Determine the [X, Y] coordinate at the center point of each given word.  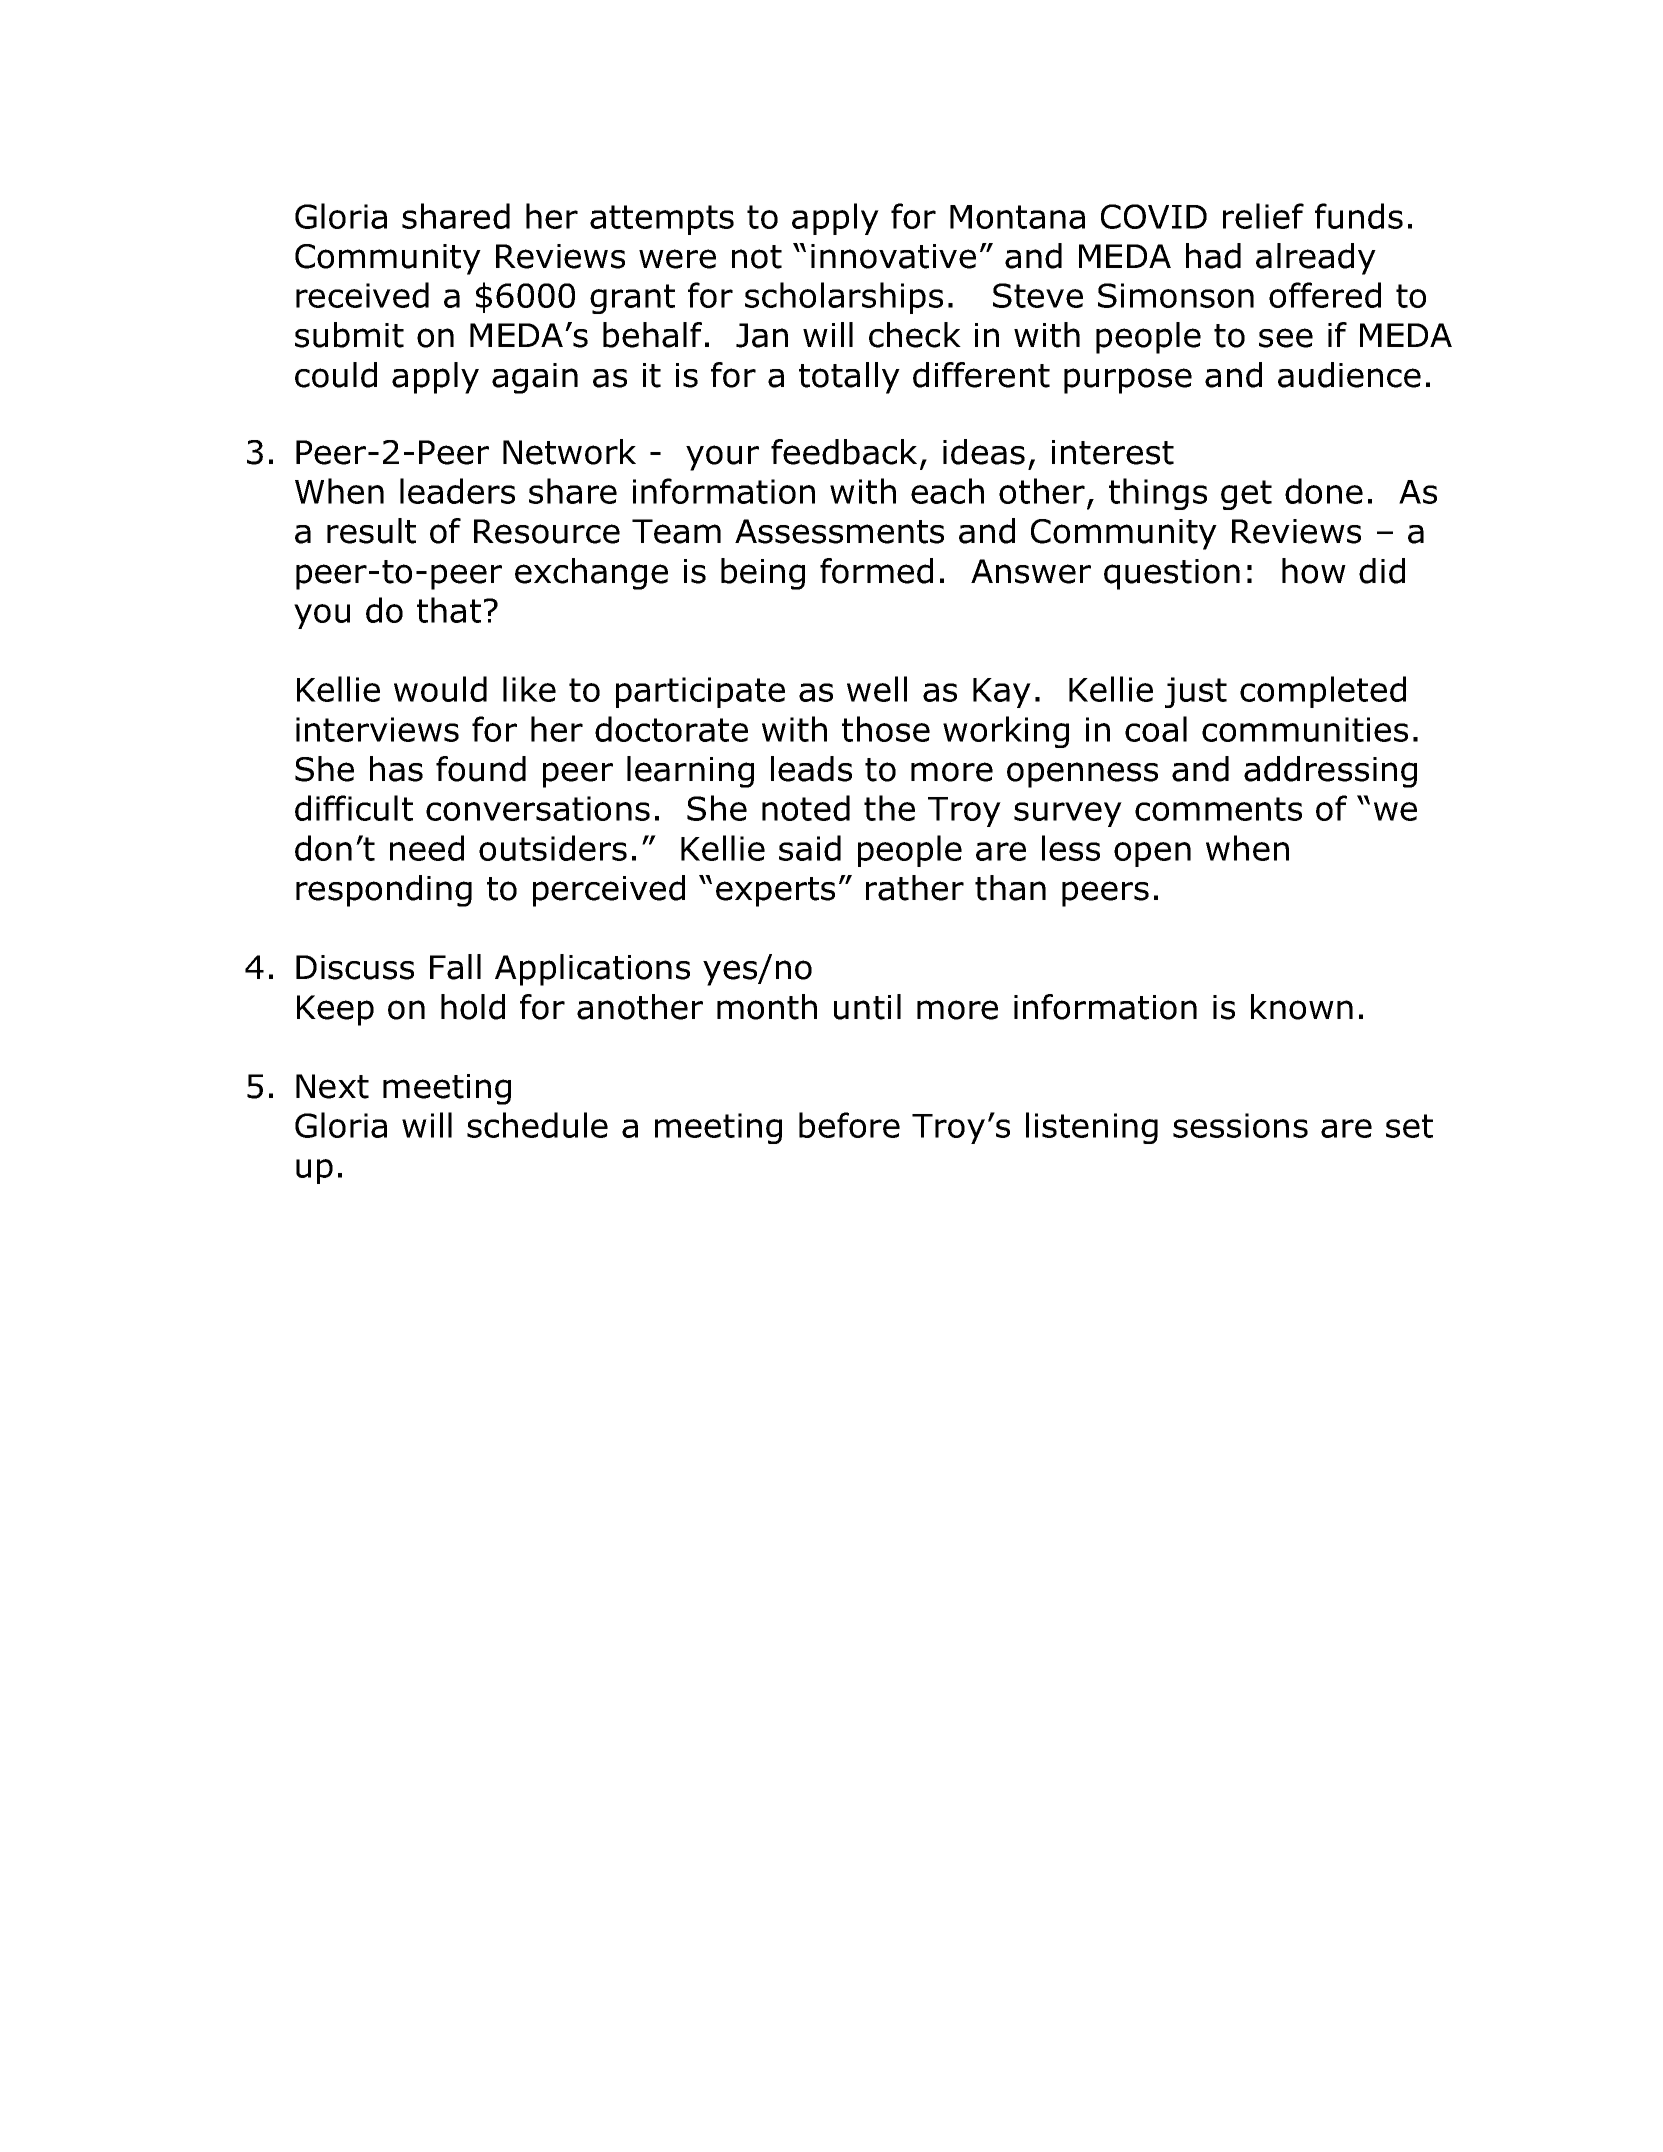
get [1246, 495]
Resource [547, 531]
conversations [538, 808]
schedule [537, 1125]
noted [806, 808]
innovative [893, 256]
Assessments [839, 531]
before [849, 1125]
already [1316, 259]
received [362, 295]
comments [1218, 809]
